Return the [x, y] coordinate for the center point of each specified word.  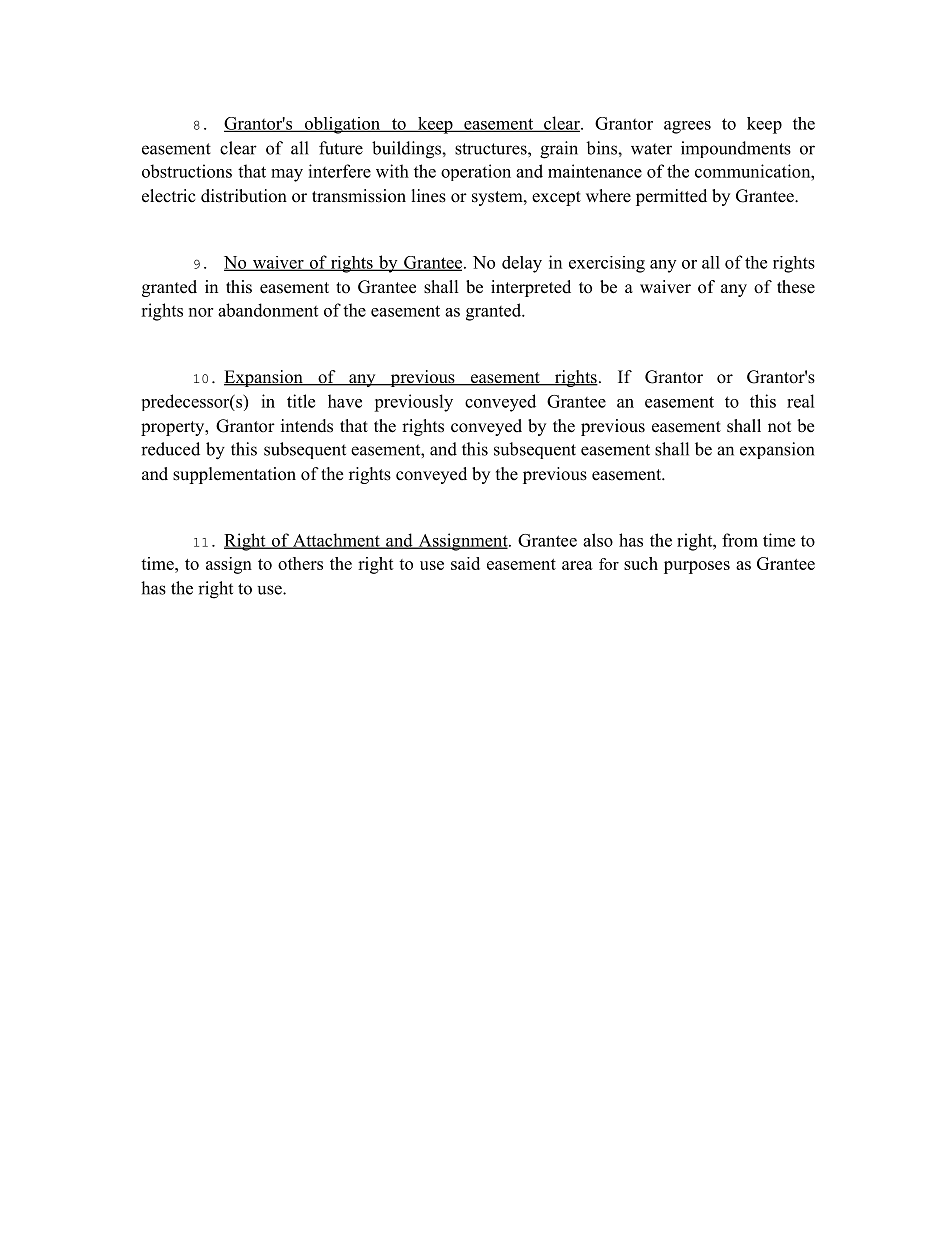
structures [492, 149]
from [740, 540]
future [341, 148]
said [465, 563]
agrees [687, 127]
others [300, 563]
